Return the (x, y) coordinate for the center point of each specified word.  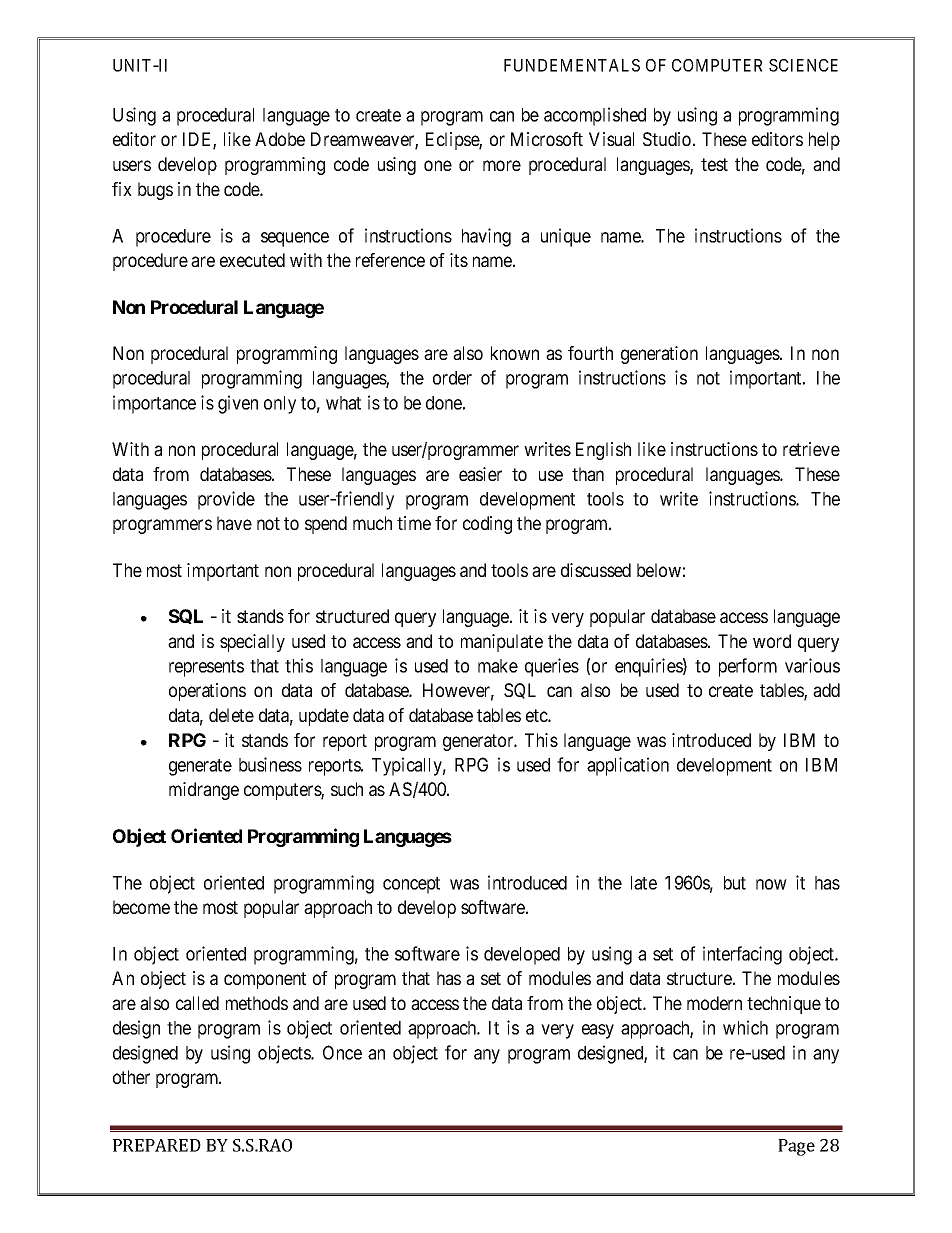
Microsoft (547, 139)
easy (598, 1031)
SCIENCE (803, 65)
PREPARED (157, 1145)
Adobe (280, 139)
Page (796, 1147)
